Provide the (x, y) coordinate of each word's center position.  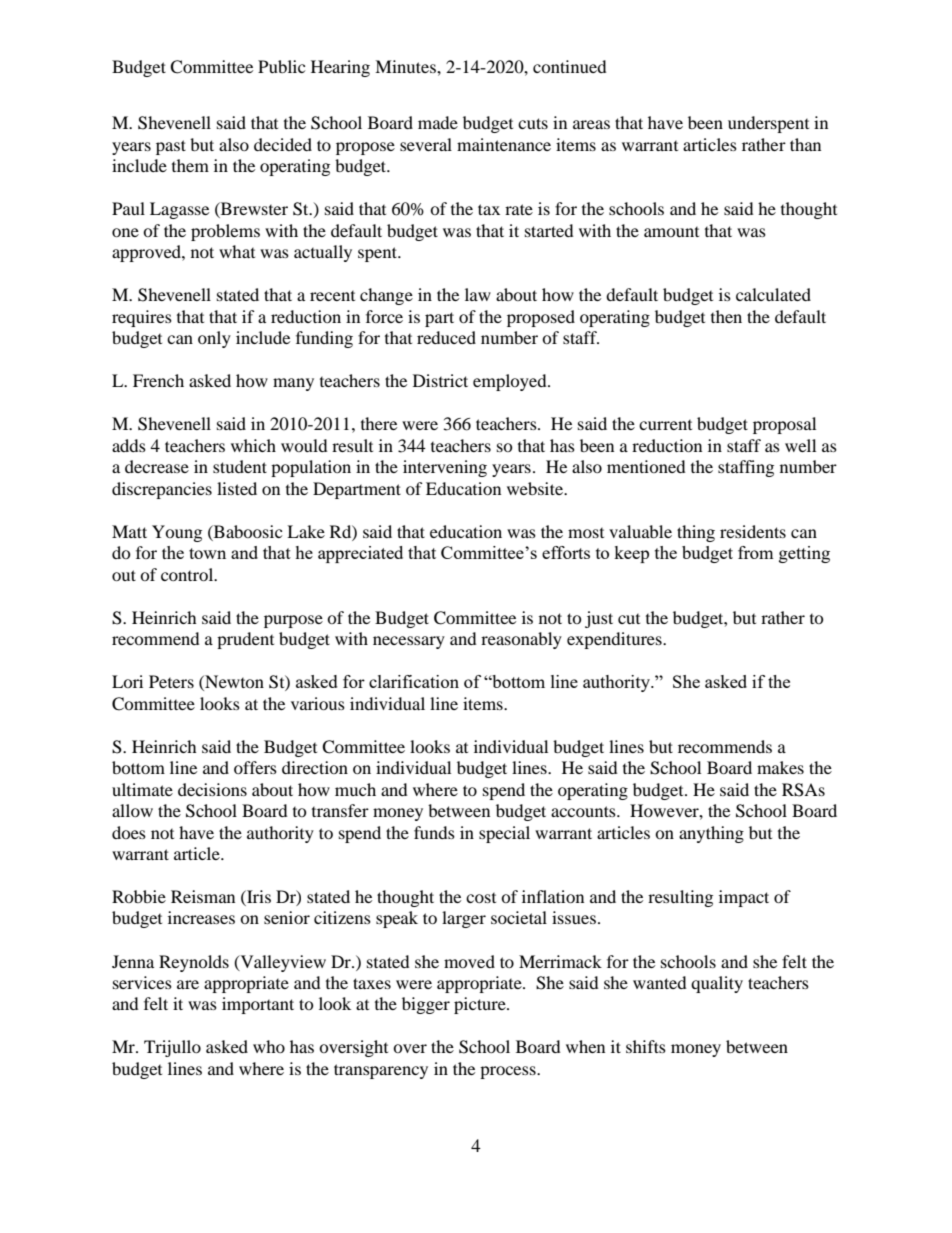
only (214, 339)
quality (717, 984)
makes (780, 767)
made (438, 122)
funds (434, 832)
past (171, 147)
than (805, 144)
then (726, 316)
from (756, 552)
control (188, 574)
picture (481, 1005)
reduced (446, 337)
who (269, 1046)
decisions (212, 789)
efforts (566, 552)
